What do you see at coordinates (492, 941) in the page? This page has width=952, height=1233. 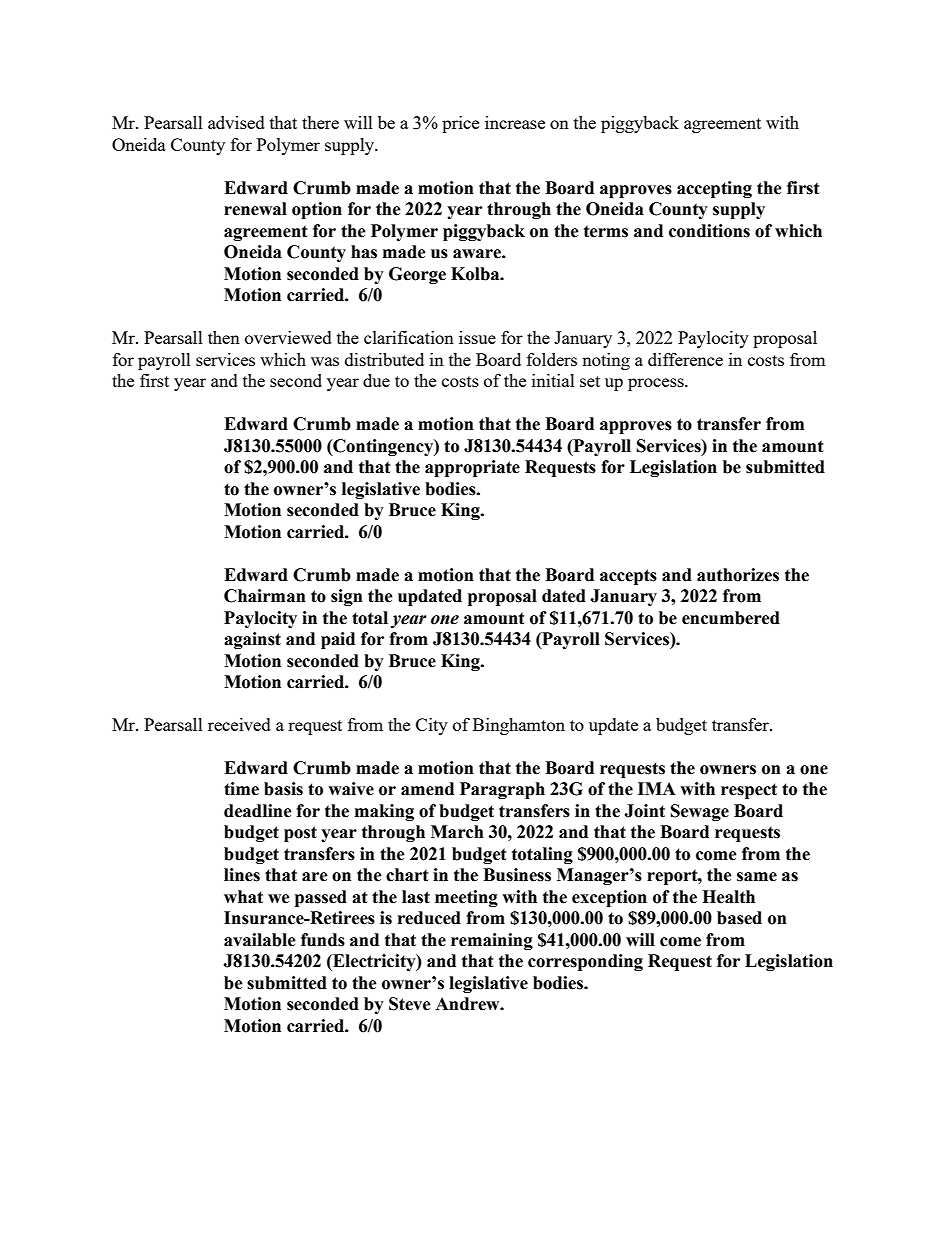 I see `remaining` at bounding box center [492, 941].
